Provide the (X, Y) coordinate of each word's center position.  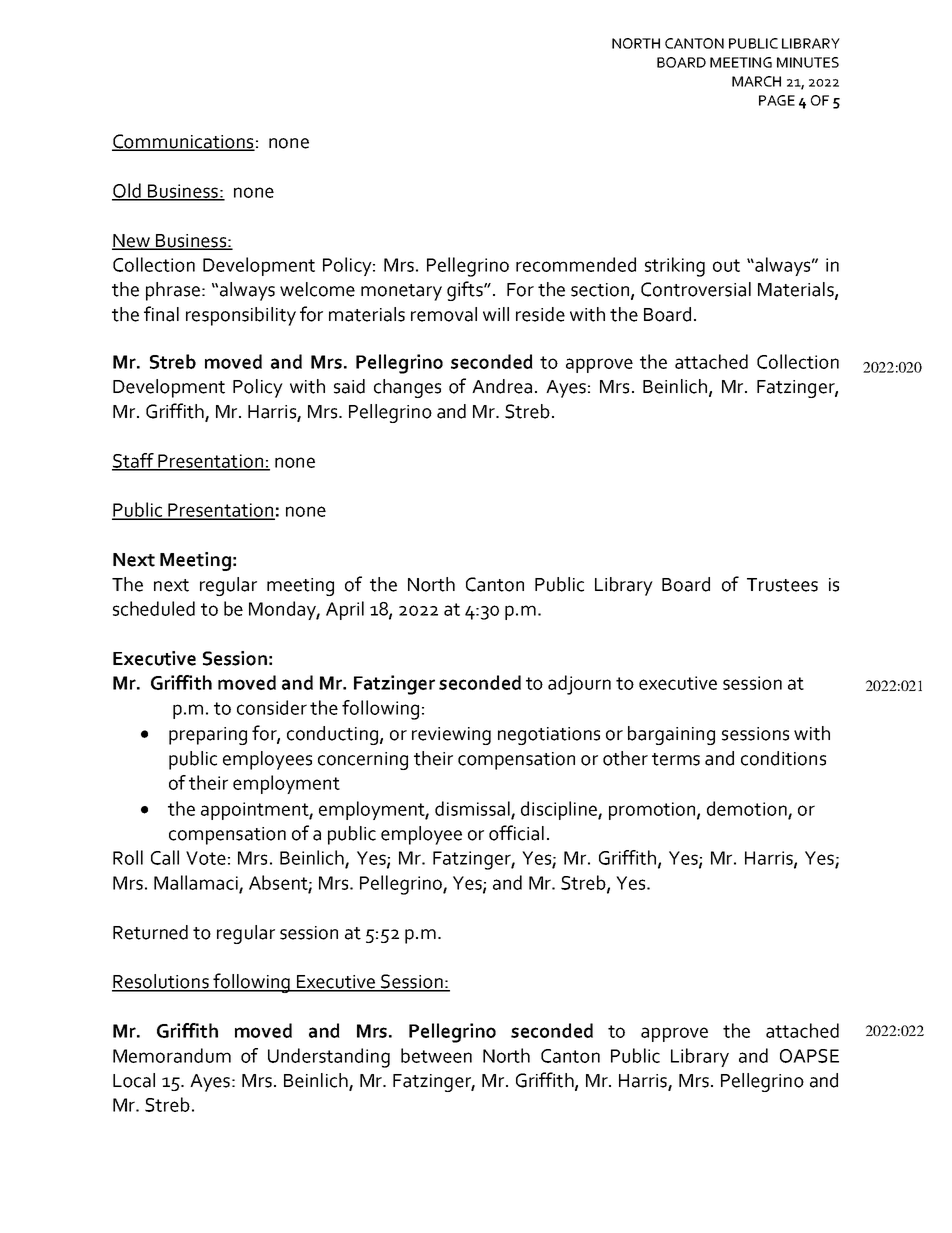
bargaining (671, 735)
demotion (748, 809)
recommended (576, 264)
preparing (208, 736)
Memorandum (172, 1055)
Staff (134, 461)
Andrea (502, 386)
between (436, 1055)
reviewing (451, 736)
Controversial (696, 289)
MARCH (756, 81)
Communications (183, 142)
